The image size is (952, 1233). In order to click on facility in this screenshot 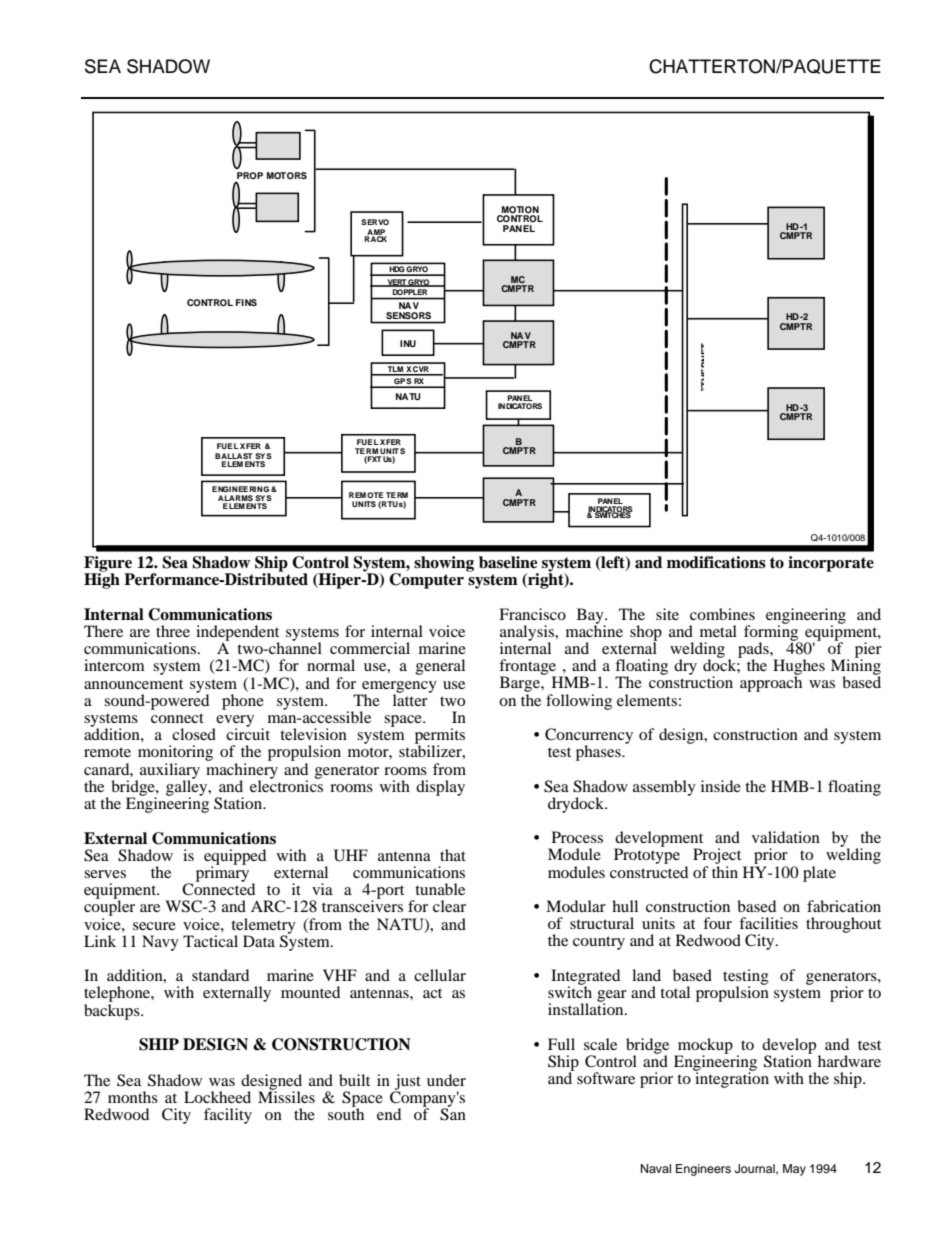, I will do `click(228, 1116)`.
